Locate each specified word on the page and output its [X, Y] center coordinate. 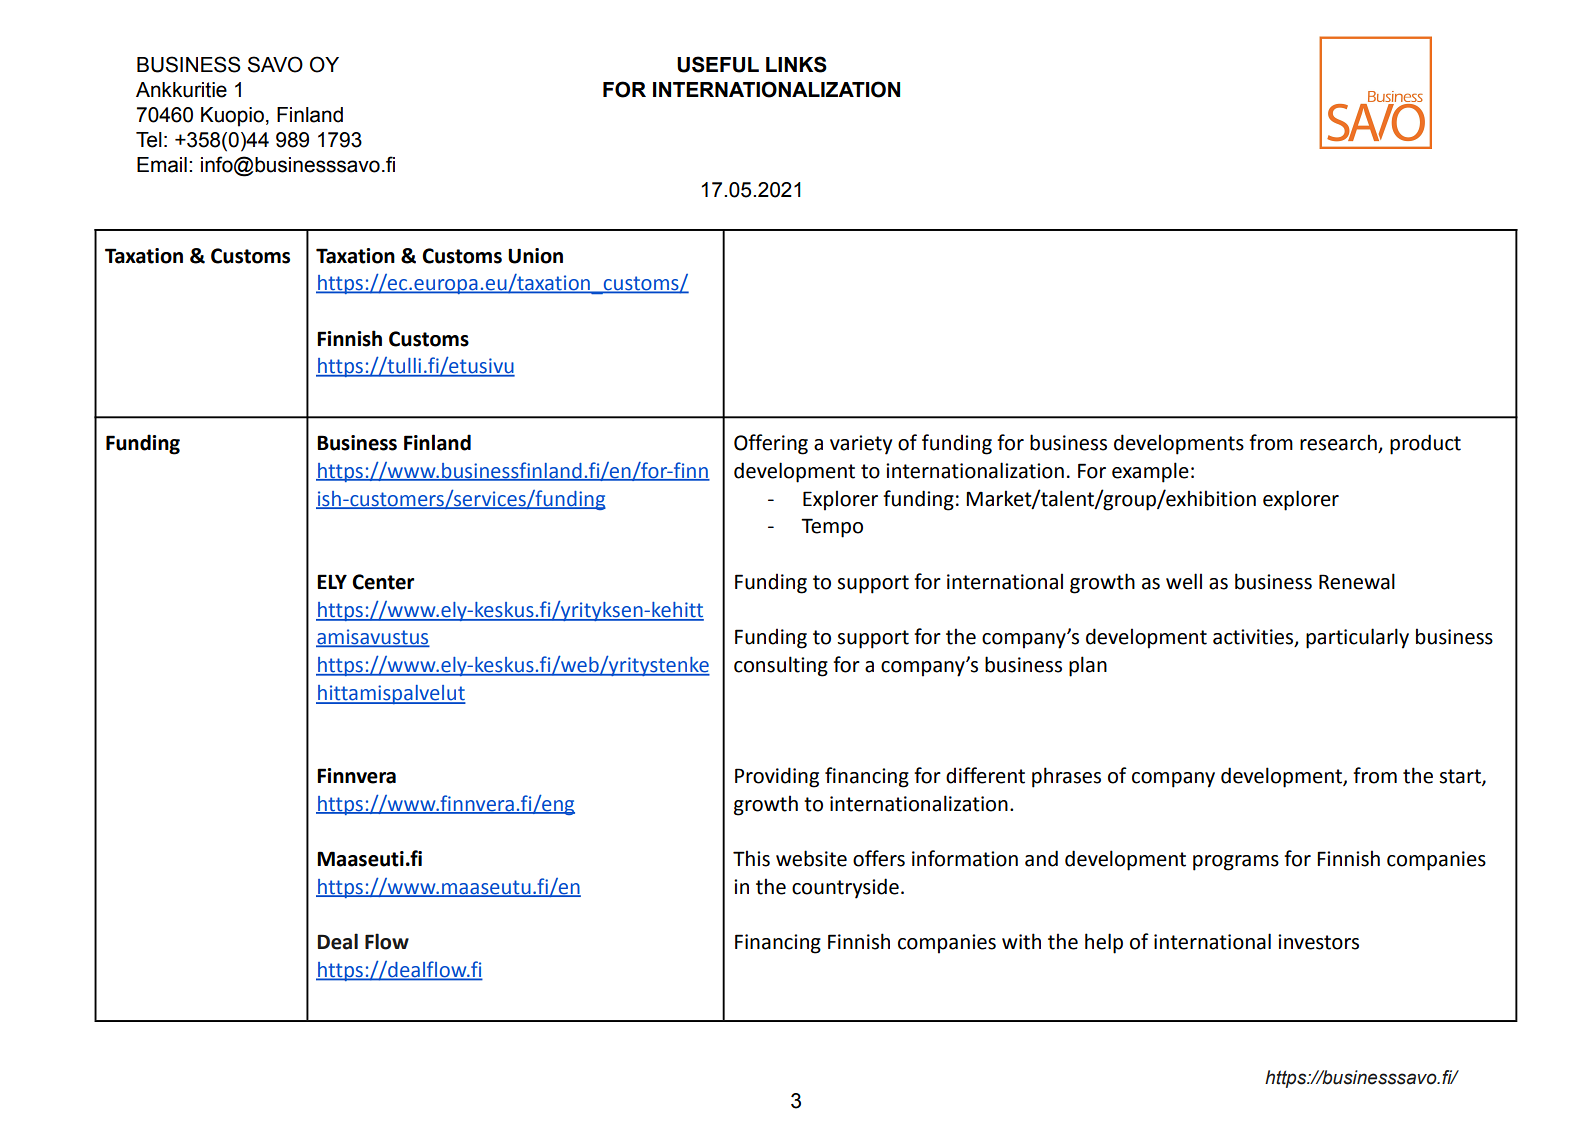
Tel [149, 140]
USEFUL [718, 64]
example [1150, 472]
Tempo [832, 528]
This [751, 858]
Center [383, 582]
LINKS [796, 64]
